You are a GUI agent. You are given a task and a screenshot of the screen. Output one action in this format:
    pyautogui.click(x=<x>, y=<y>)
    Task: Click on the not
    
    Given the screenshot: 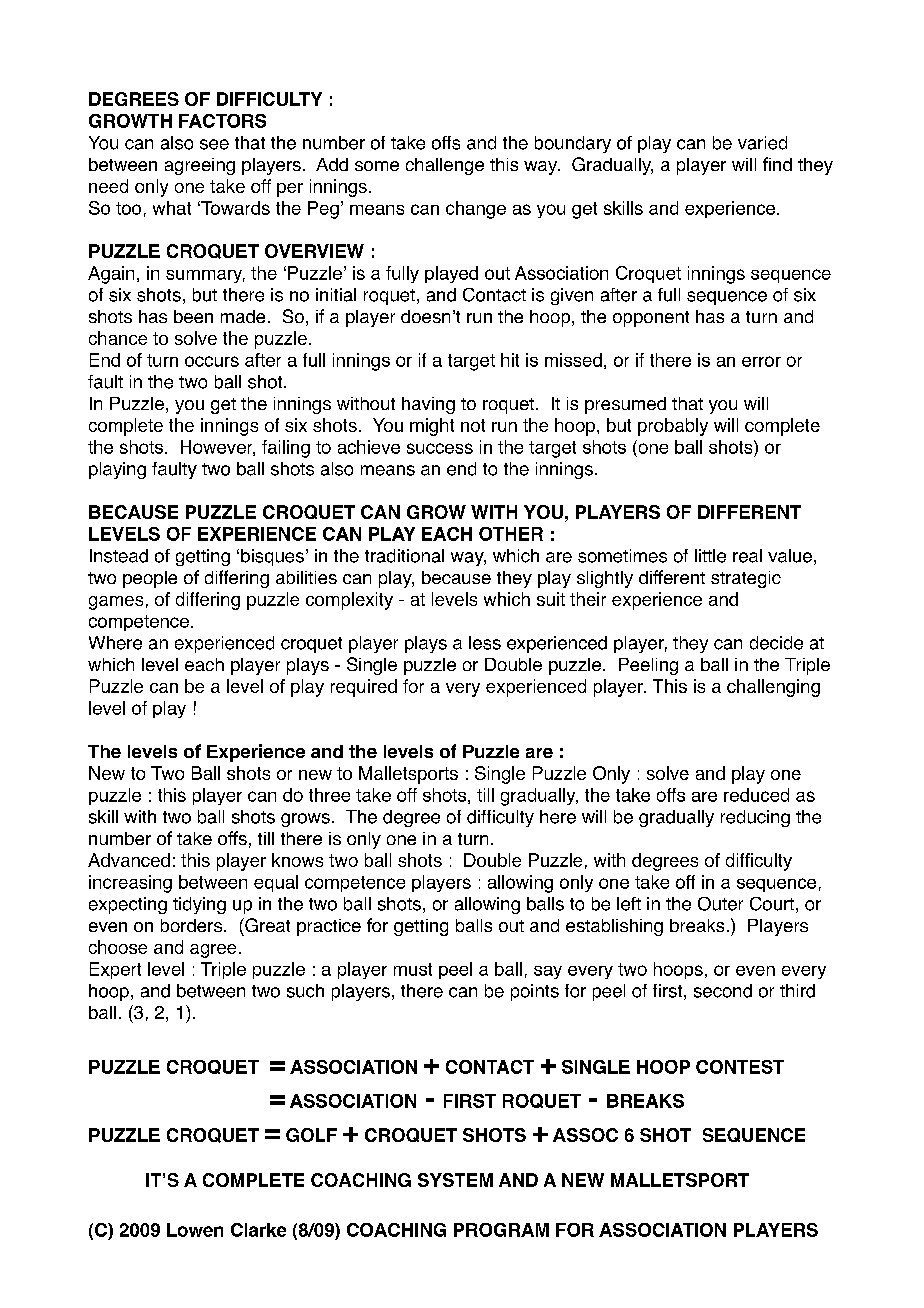 What is the action you would take?
    pyautogui.click(x=473, y=425)
